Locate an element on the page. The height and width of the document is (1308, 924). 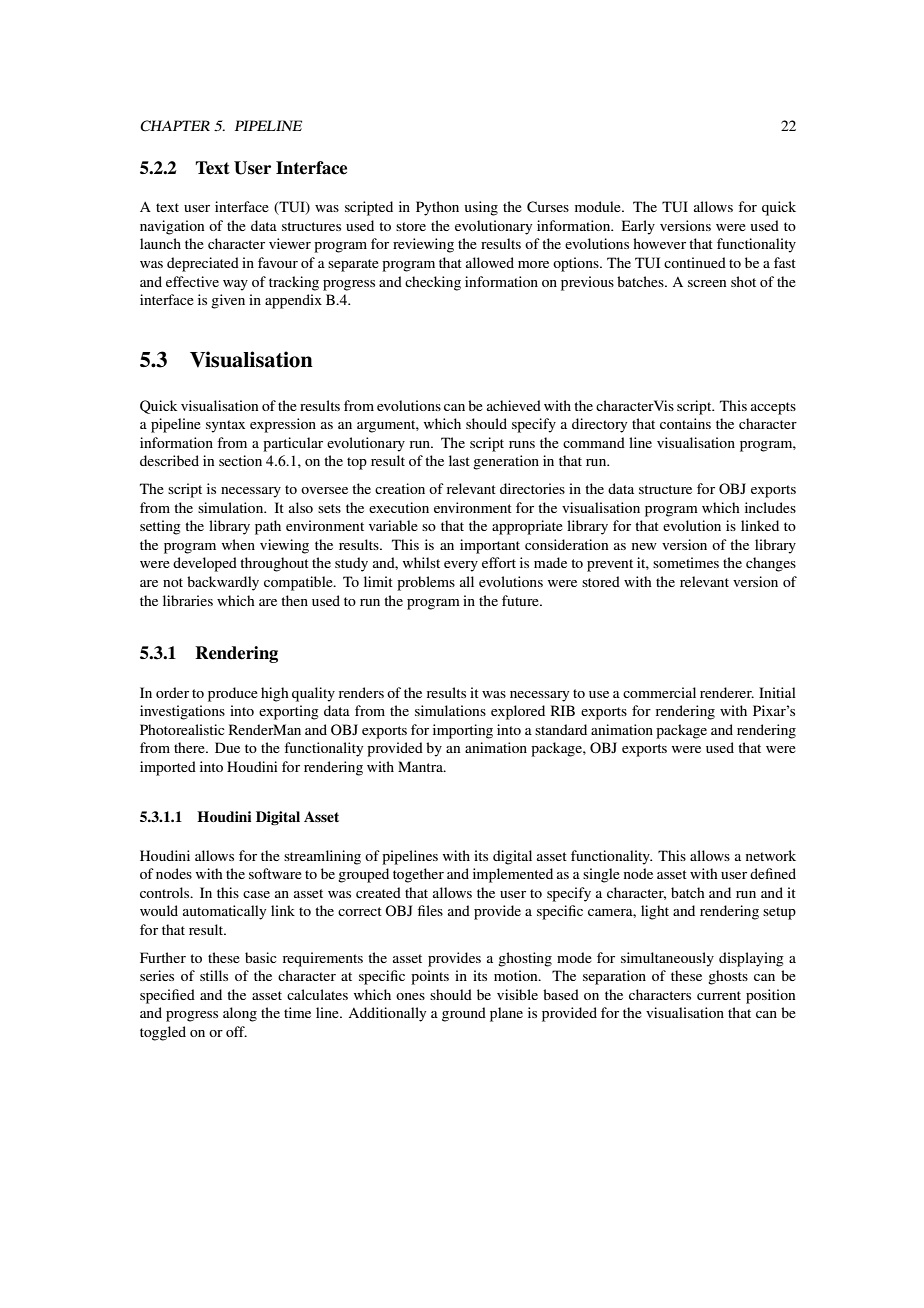
depreciated is located at coordinates (203, 264).
